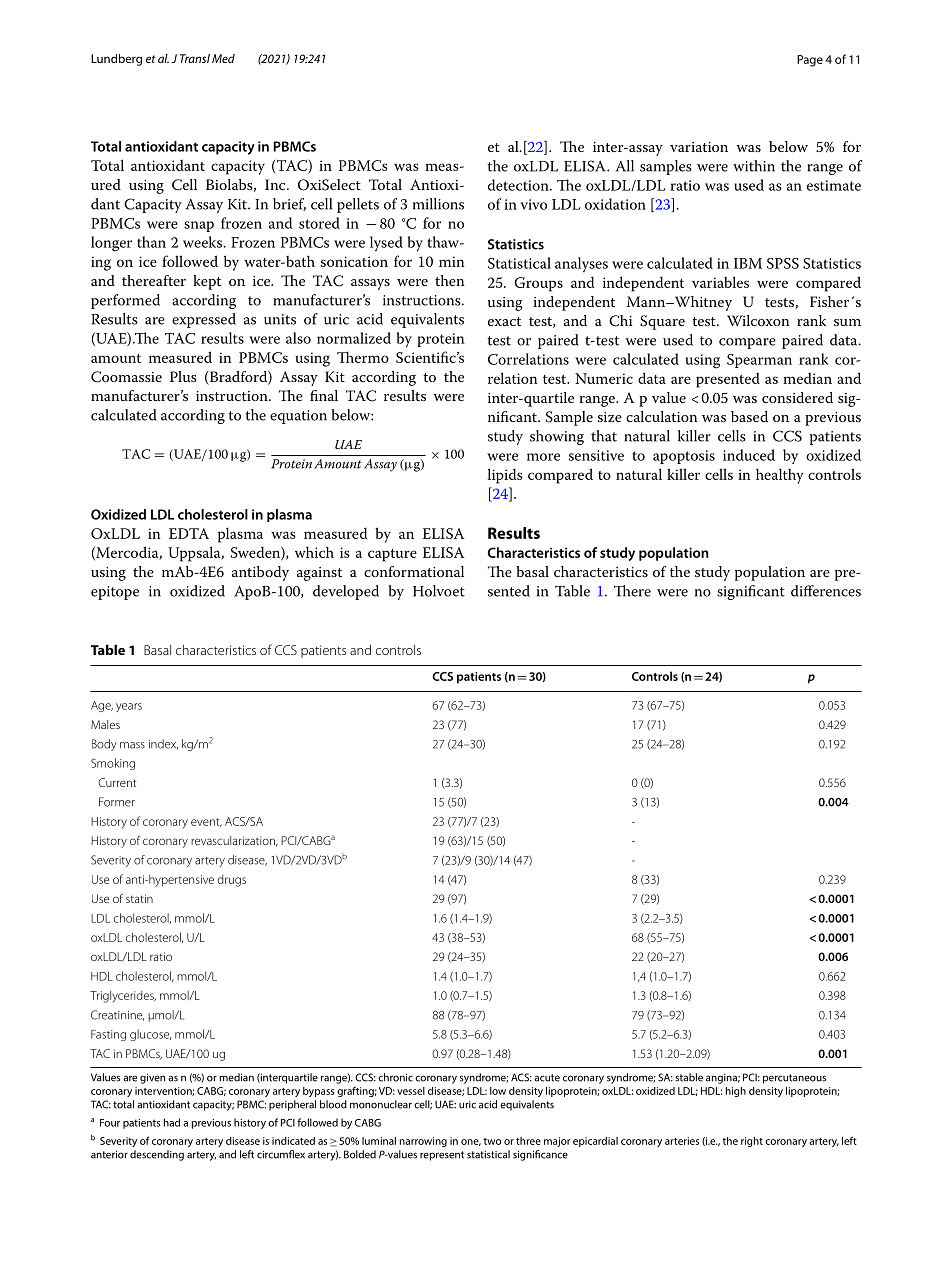 Image resolution: width=952 pixels, height=1265 pixels. What do you see at coordinates (780, 476) in the page?
I see `healthy` at bounding box center [780, 476].
